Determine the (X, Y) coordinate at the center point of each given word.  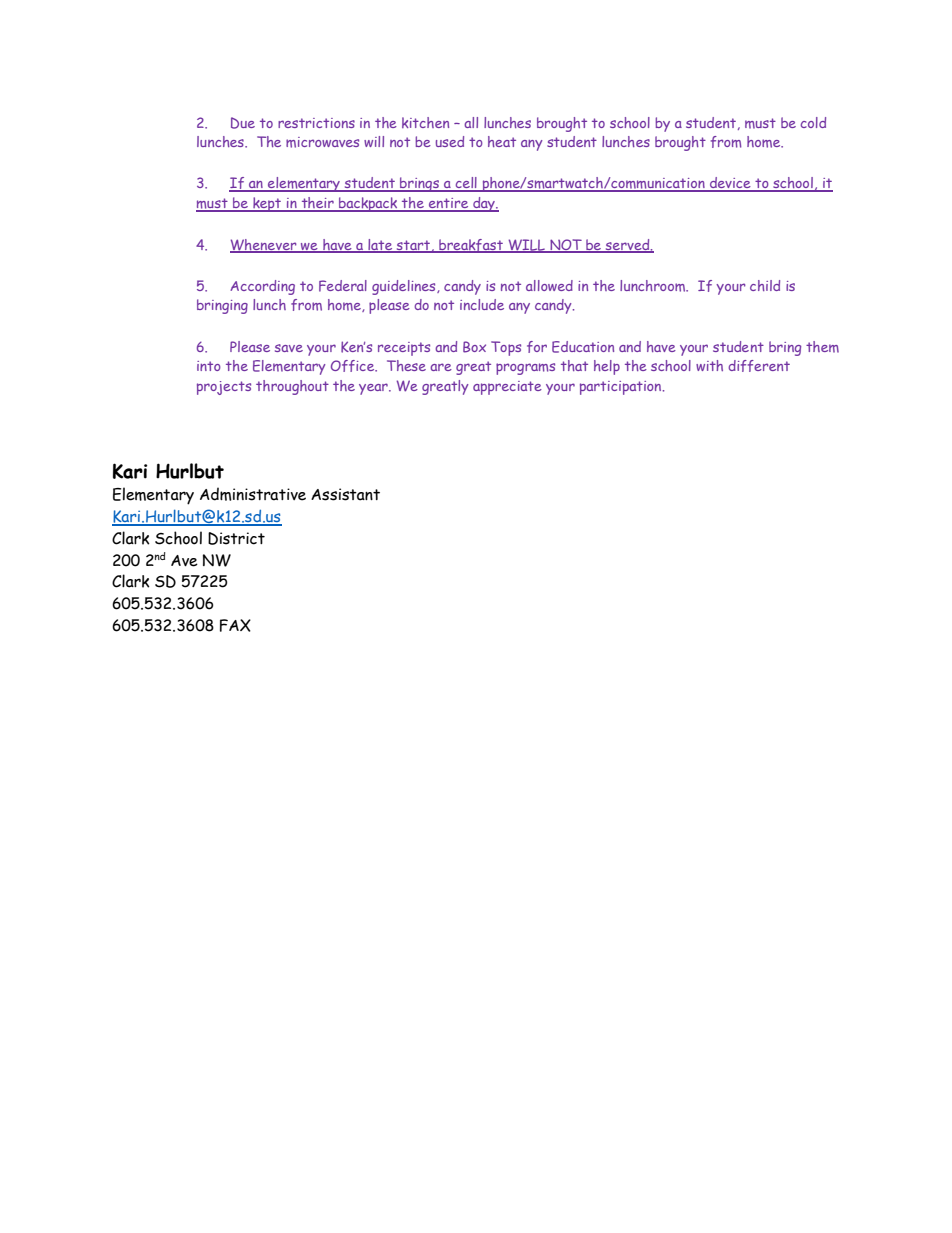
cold (813, 122)
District (236, 538)
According (262, 287)
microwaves (322, 142)
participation (622, 388)
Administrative (253, 494)
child (765, 285)
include (482, 304)
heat (502, 141)
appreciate (507, 388)
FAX (235, 625)
